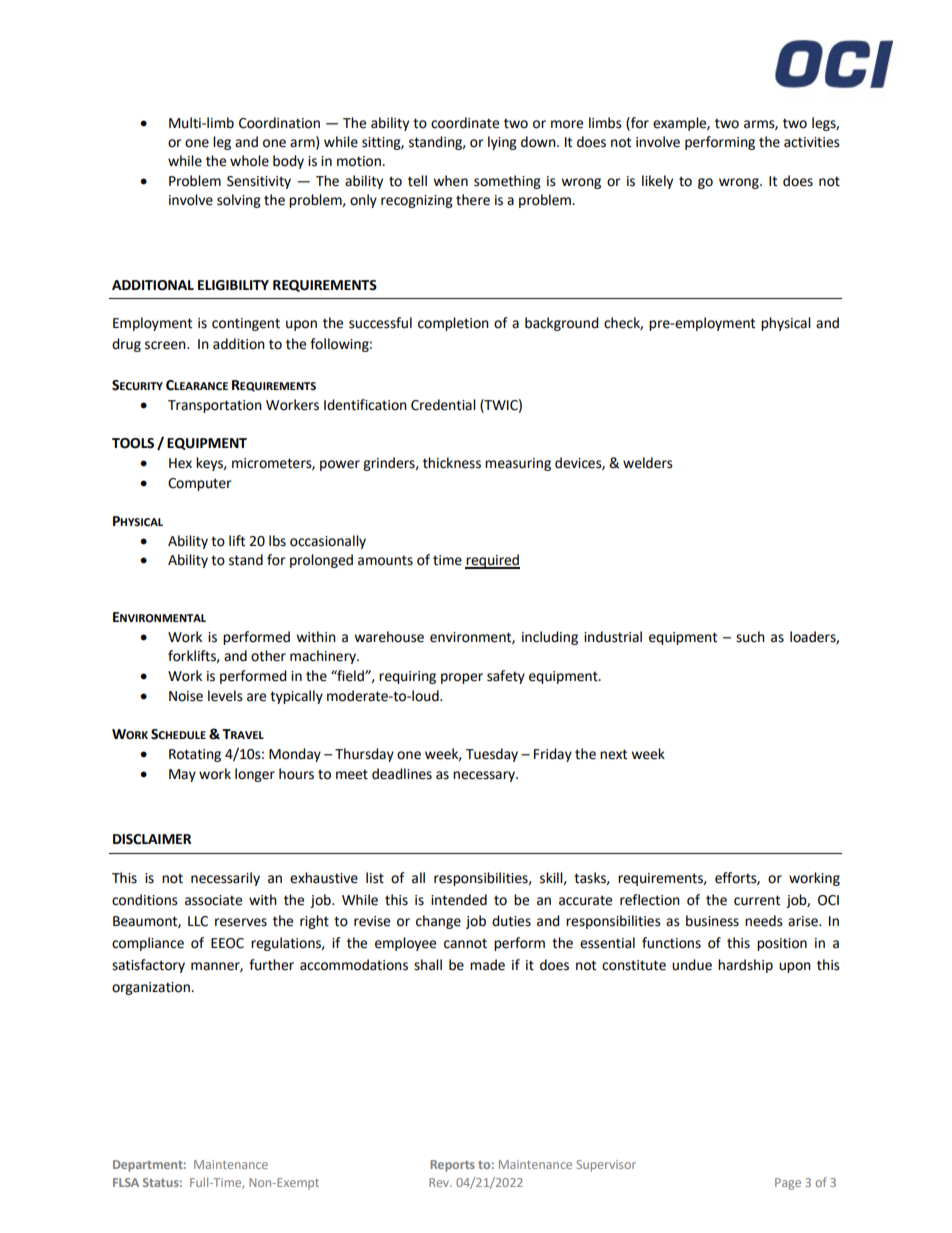  I want to click on likely, so click(657, 182).
